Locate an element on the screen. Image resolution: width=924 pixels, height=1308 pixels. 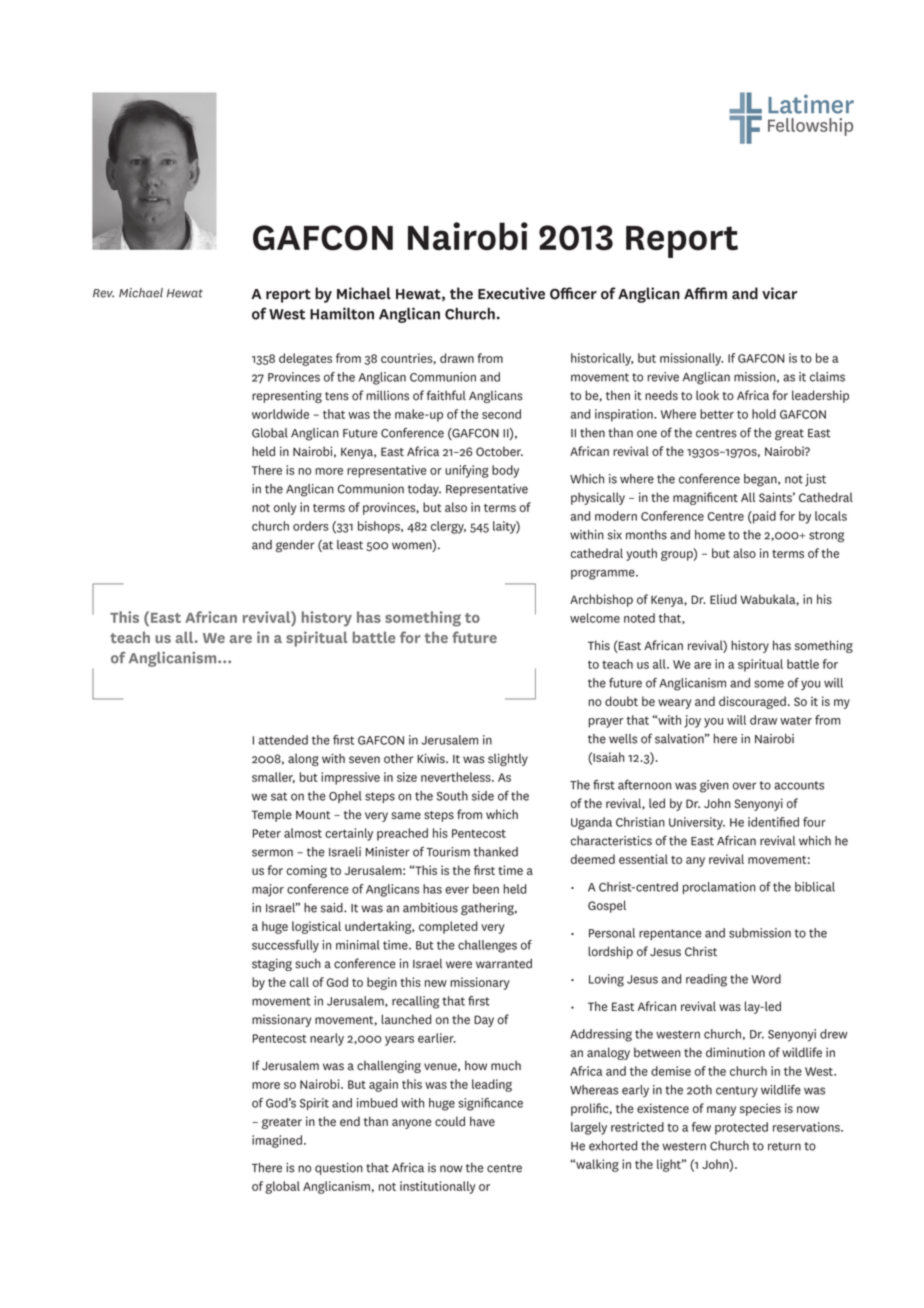
Fellowship is located at coordinates (810, 127).
